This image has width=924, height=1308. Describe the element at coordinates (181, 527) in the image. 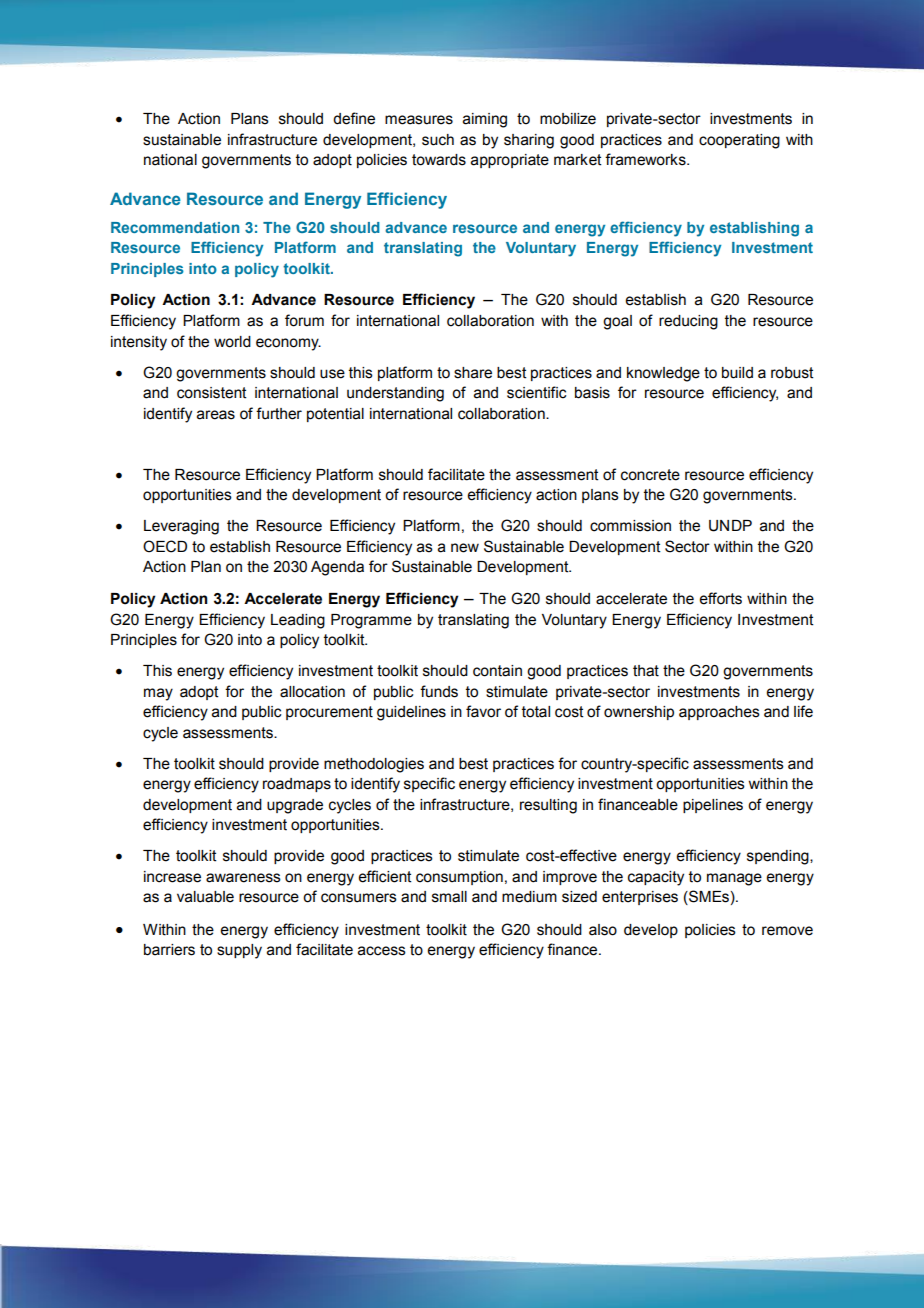

I see `Leveraging` at that location.
